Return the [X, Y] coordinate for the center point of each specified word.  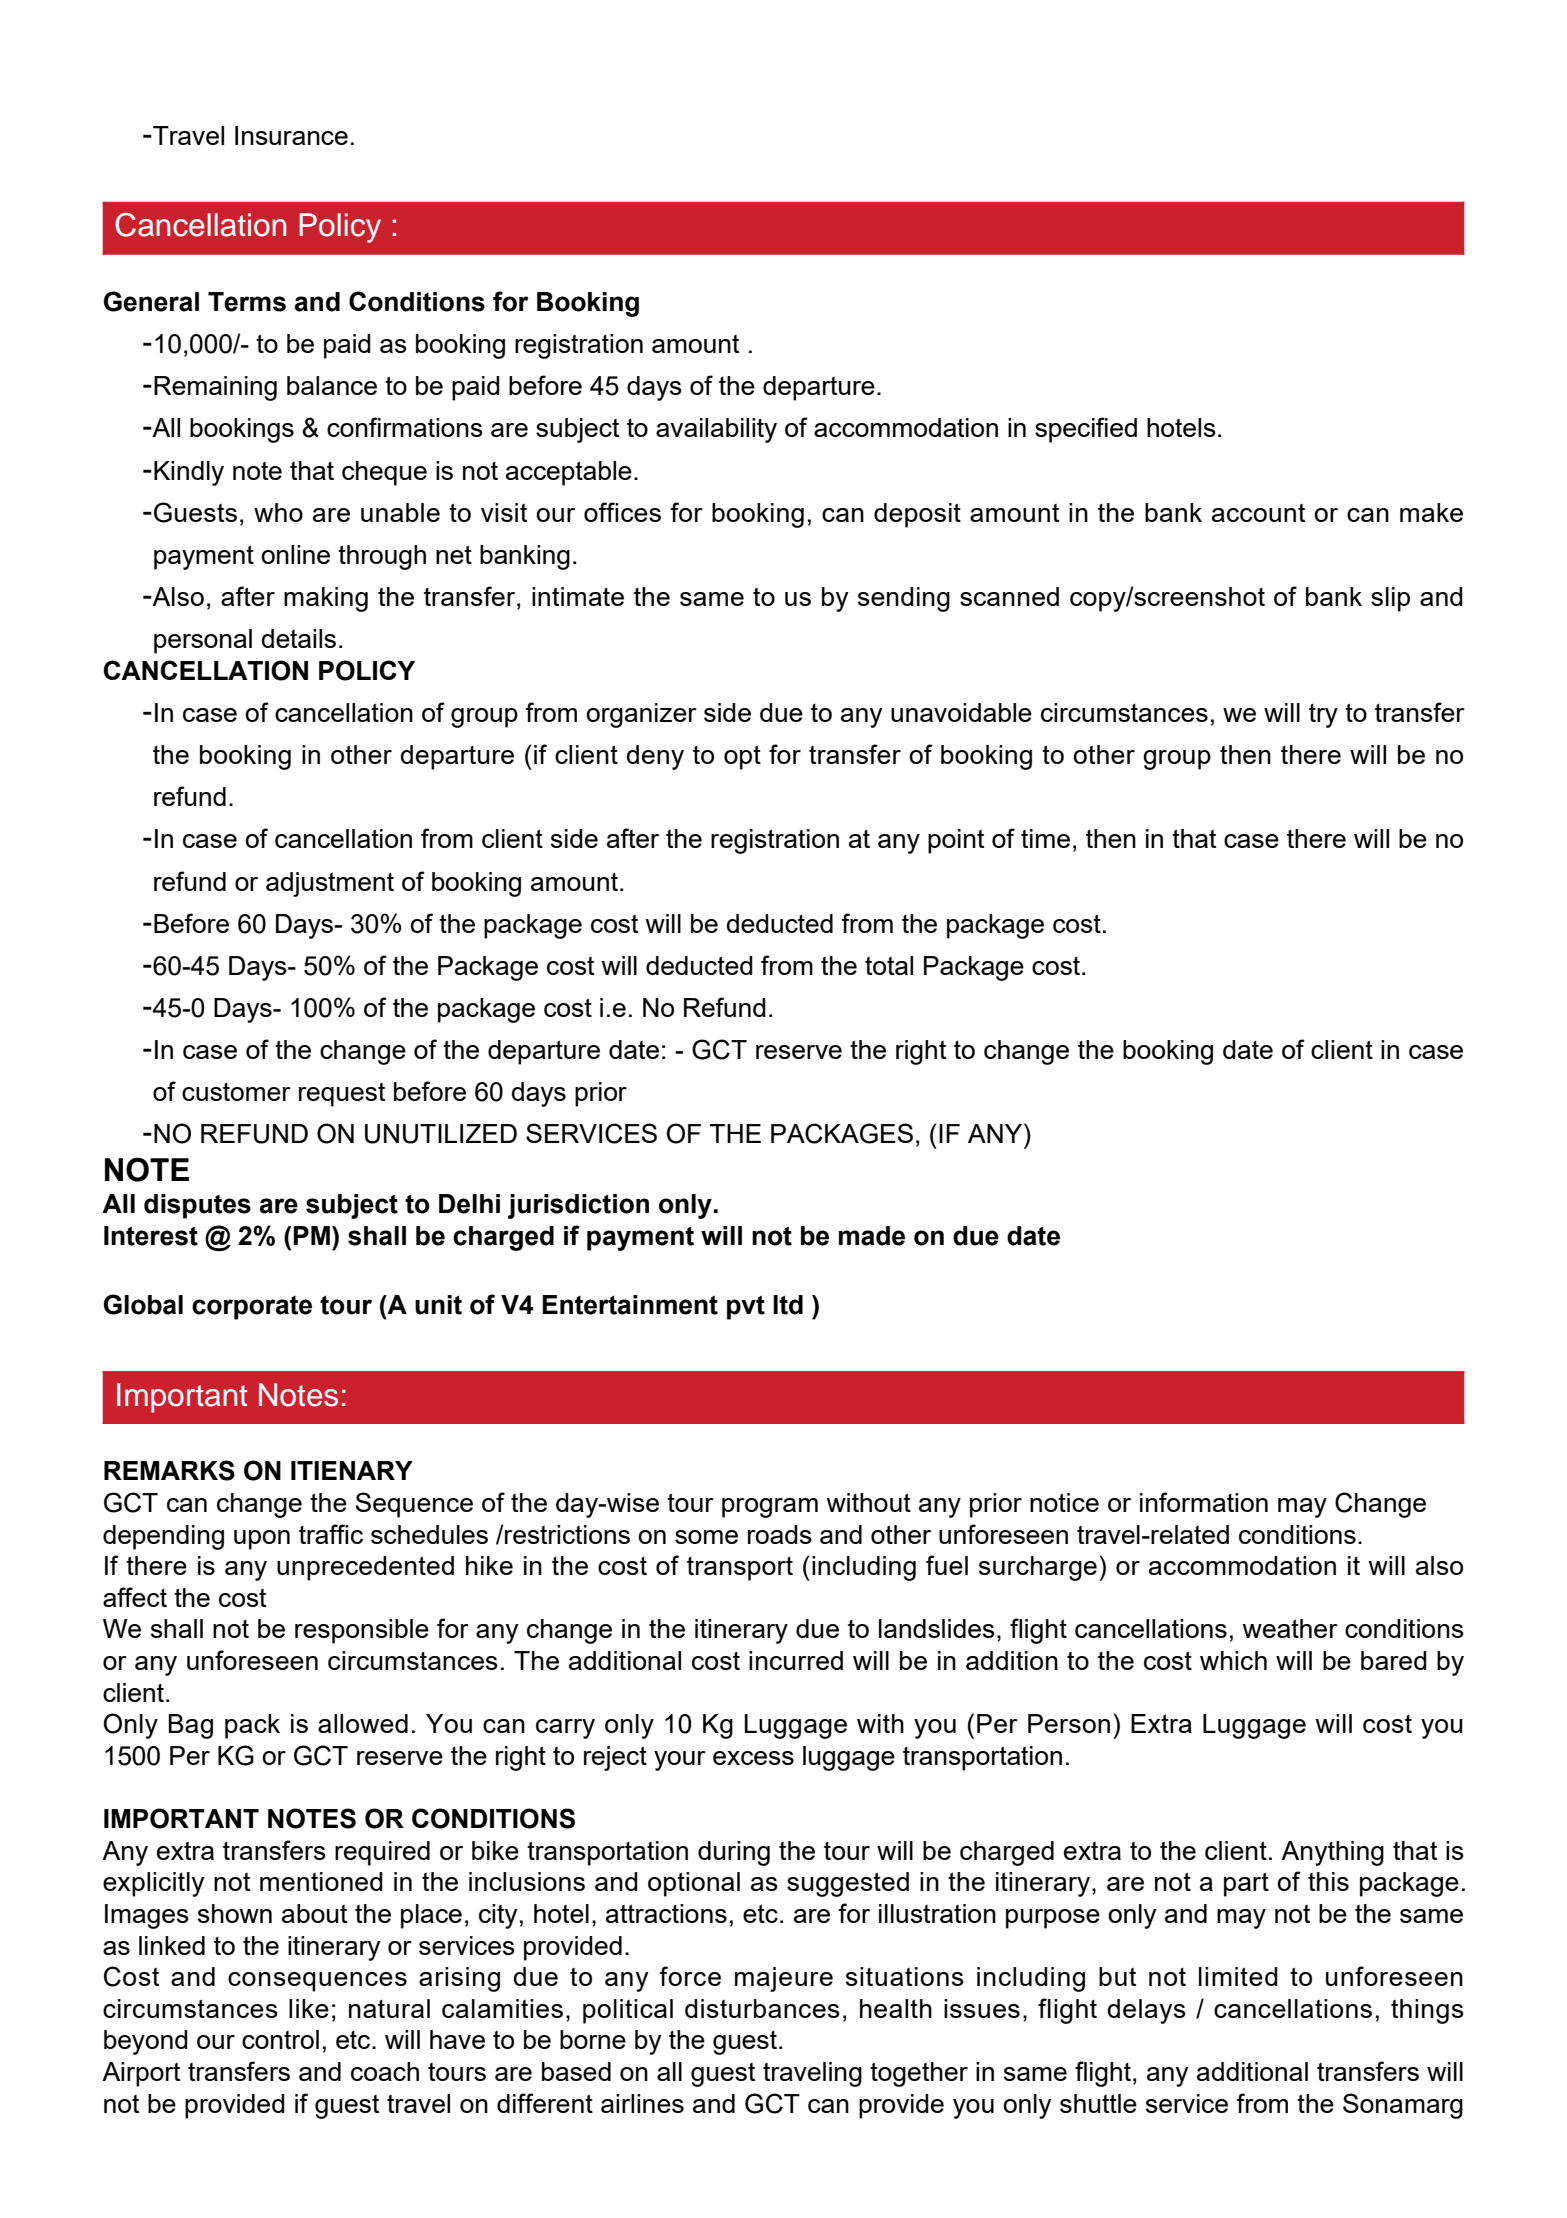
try [1323, 716]
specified [1086, 430]
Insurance [291, 135]
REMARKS [169, 1470]
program [770, 1508]
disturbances [762, 2008]
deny [655, 757]
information [1204, 1502]
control [280, 2039]
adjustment [330, 884]
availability [716, 430]
